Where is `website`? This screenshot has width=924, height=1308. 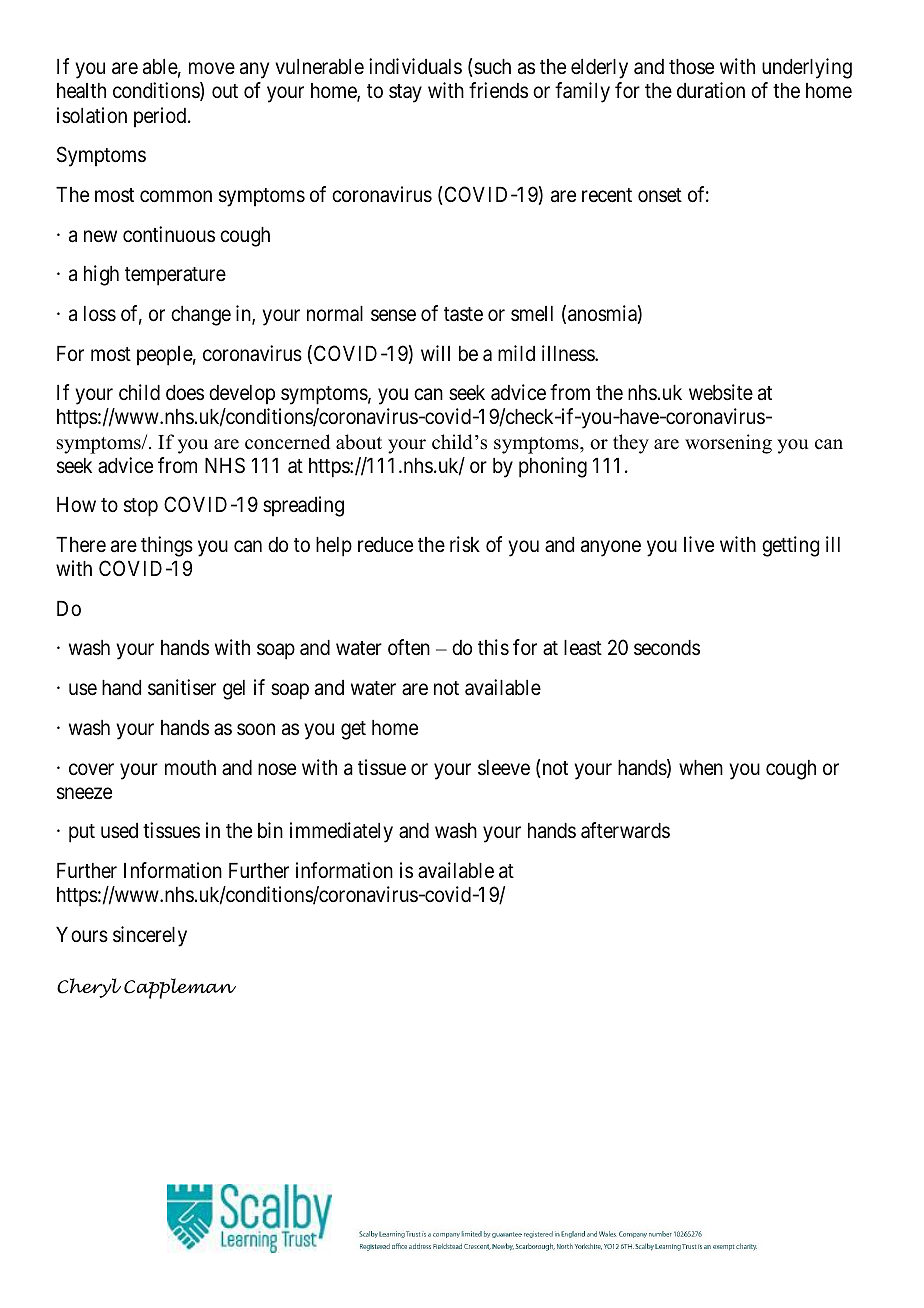 website is located at coordinates (721, 392).
